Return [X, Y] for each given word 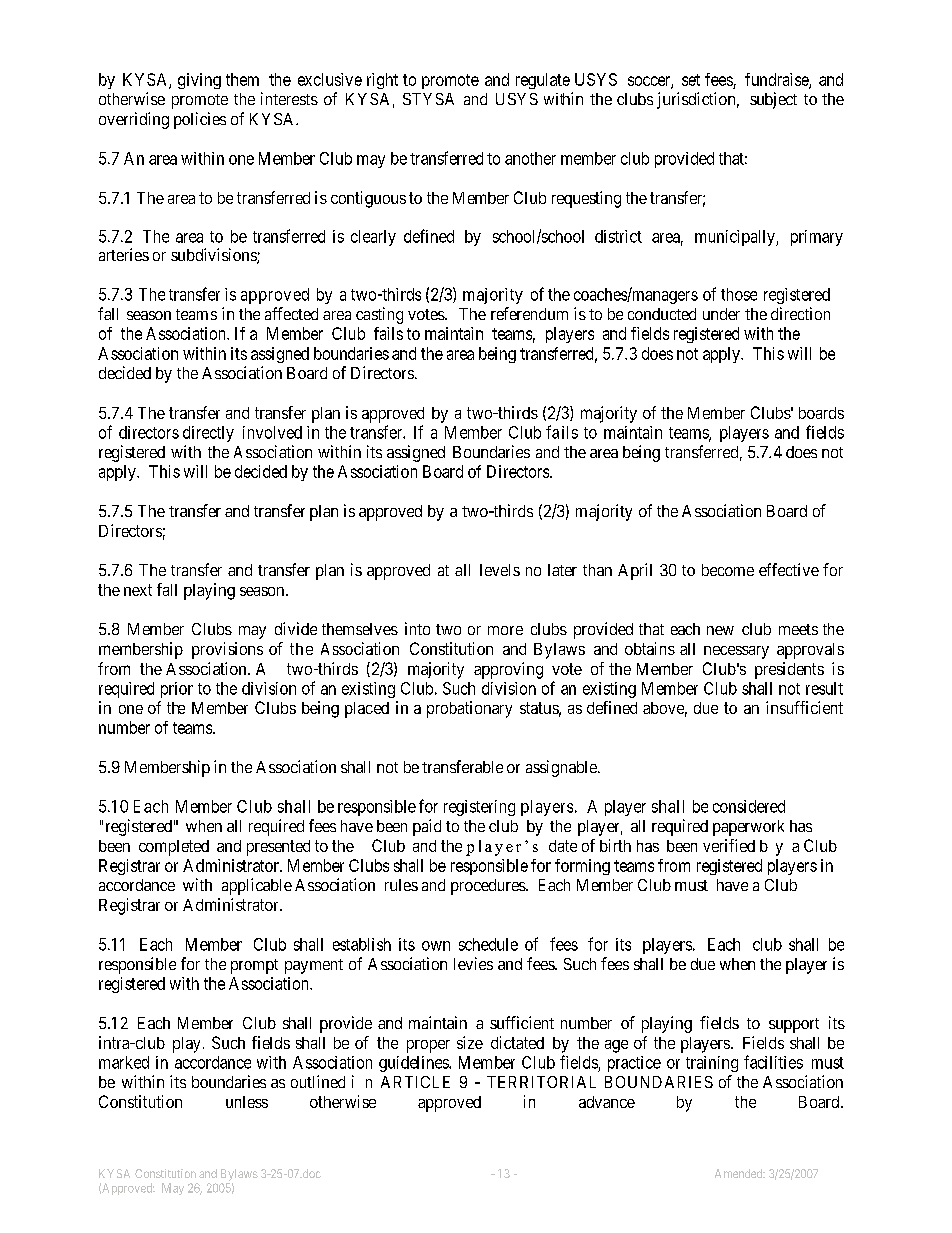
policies [200, 120]
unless [247, 1102]
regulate [543, 81]
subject [773, 100]
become [728, 570]
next [138, 590]
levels [500, 570]
